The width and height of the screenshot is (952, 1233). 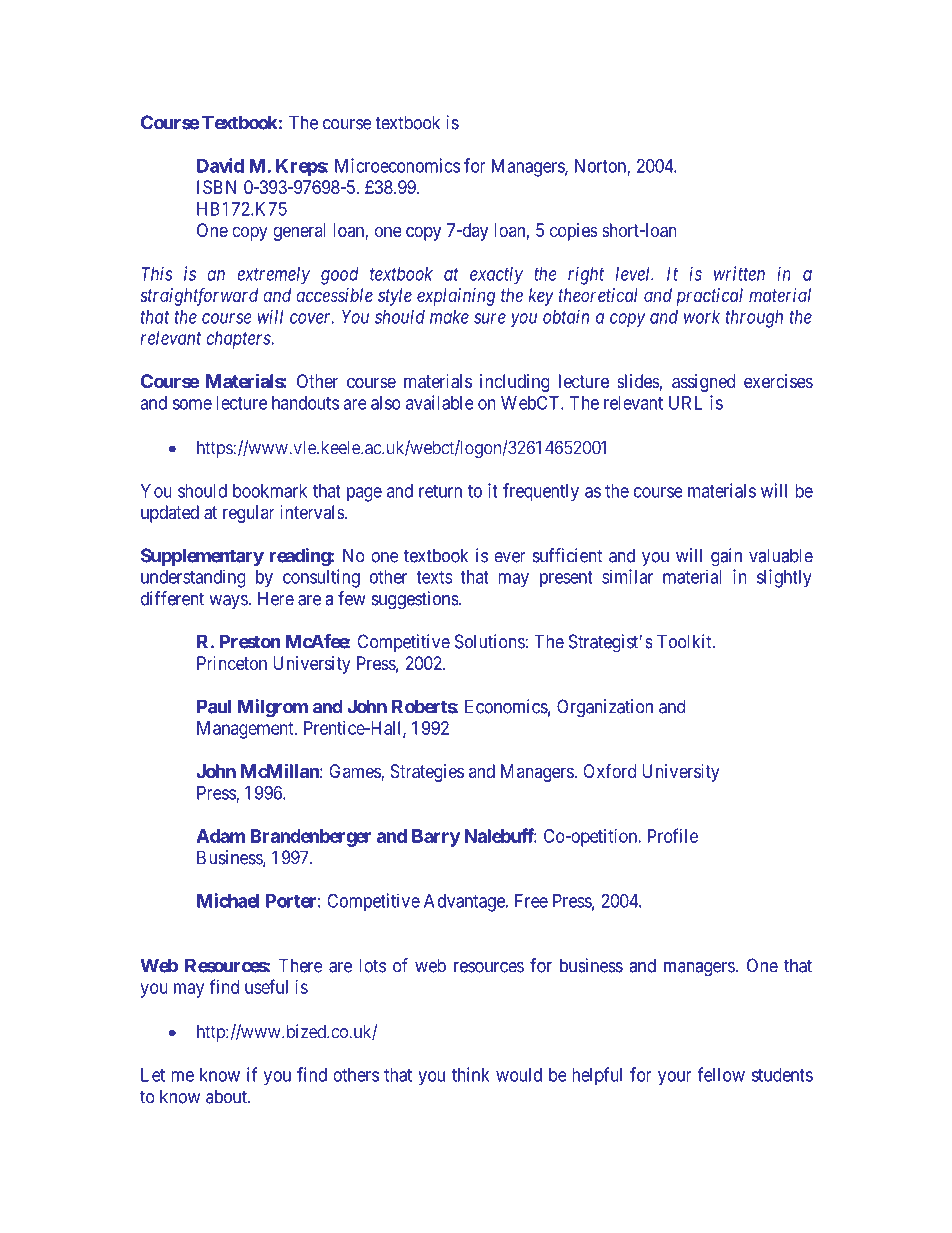 What do you see at coordinates (440, 402) in the screenshot?
I see `available` at bounding box center [440, 402].
